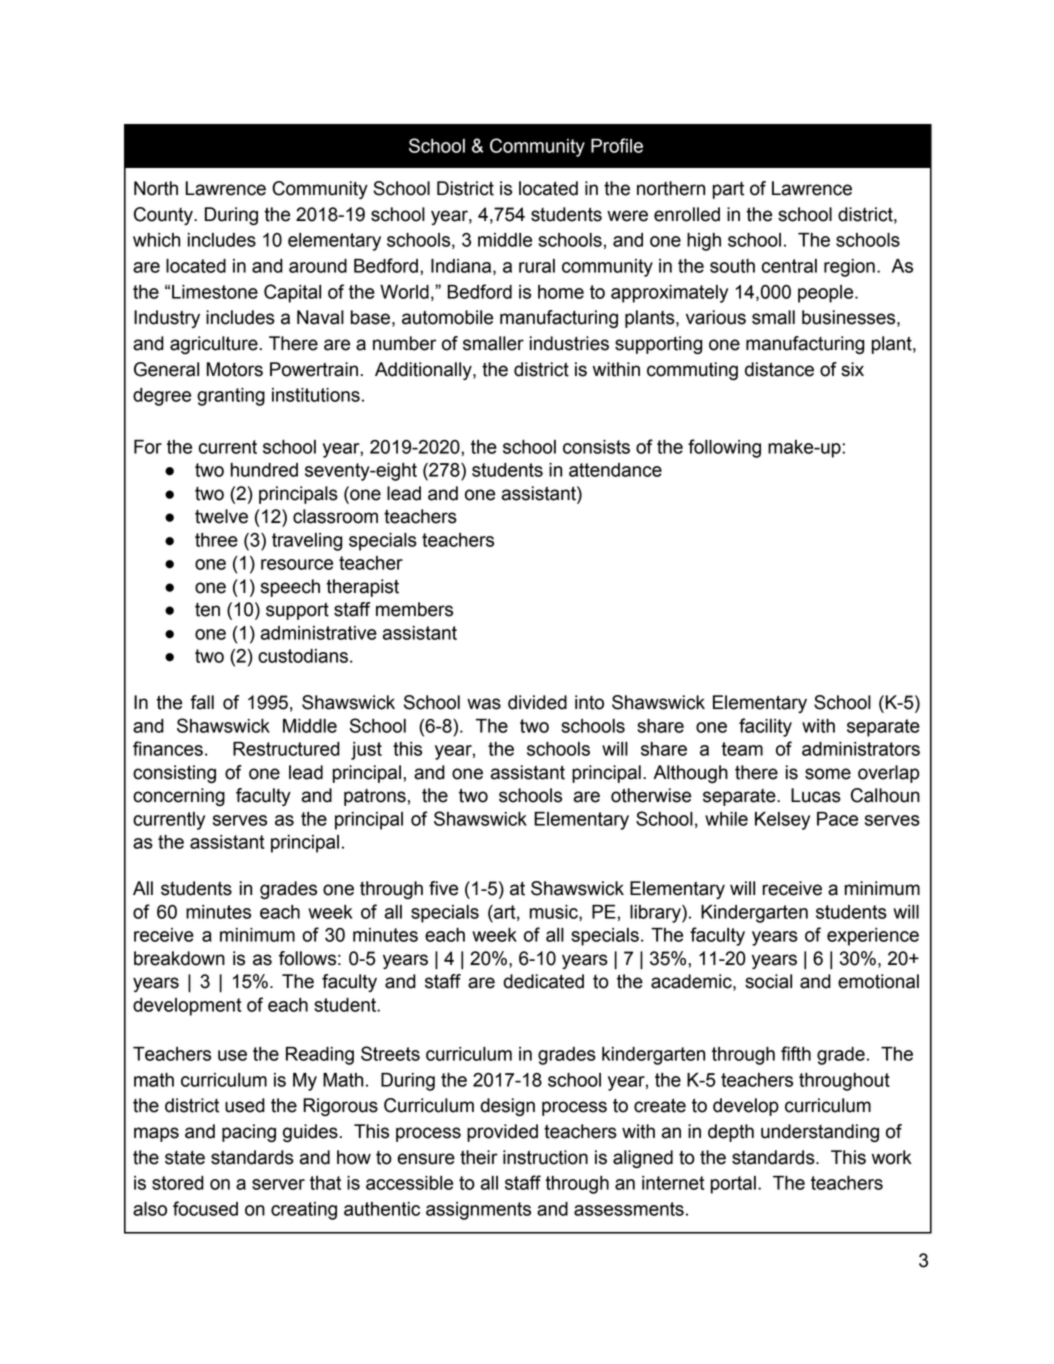  I want to click on Profile, so click(617, 145).
